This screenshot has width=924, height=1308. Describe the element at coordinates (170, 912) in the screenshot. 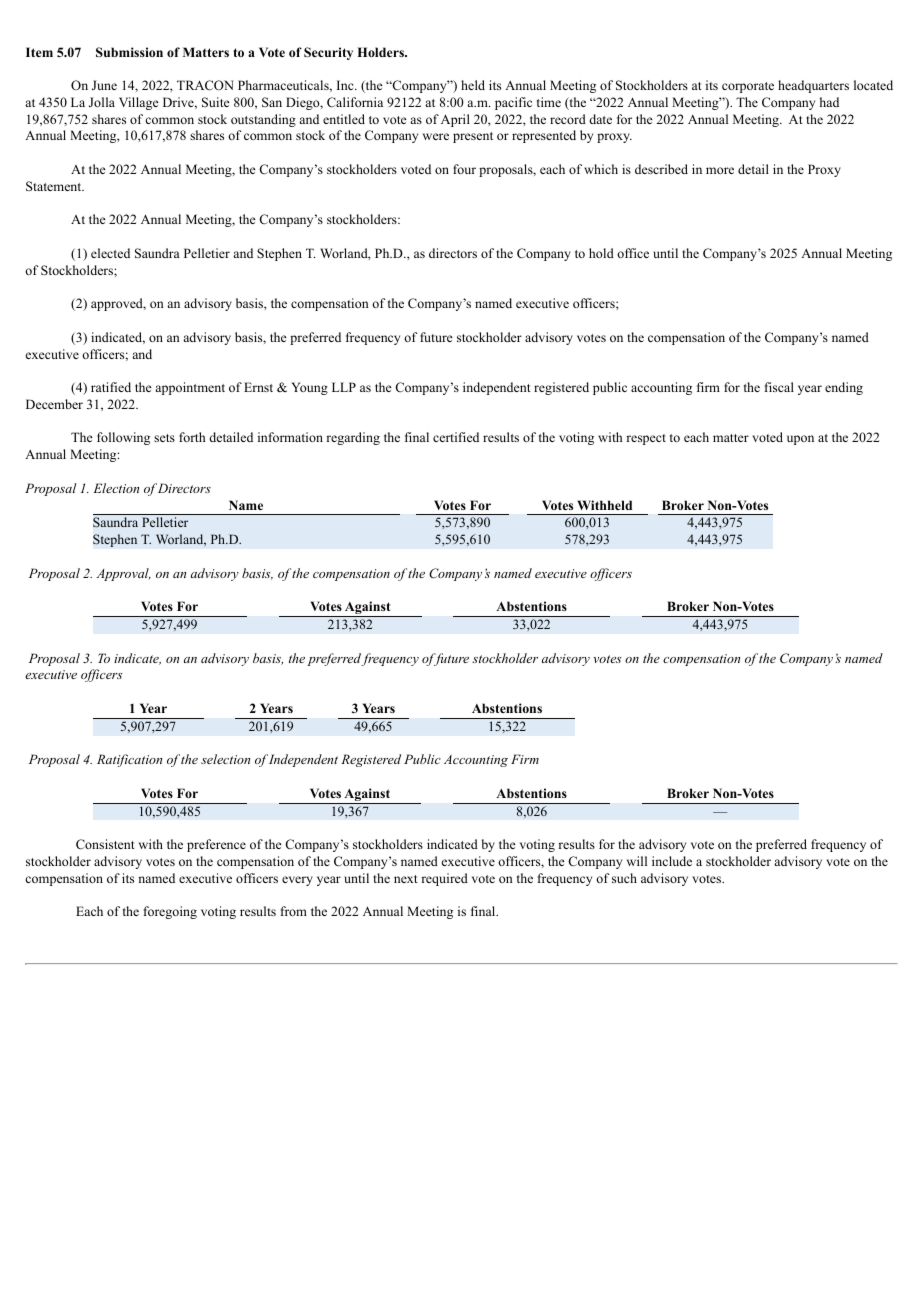

I see `foregoing` at that location.
